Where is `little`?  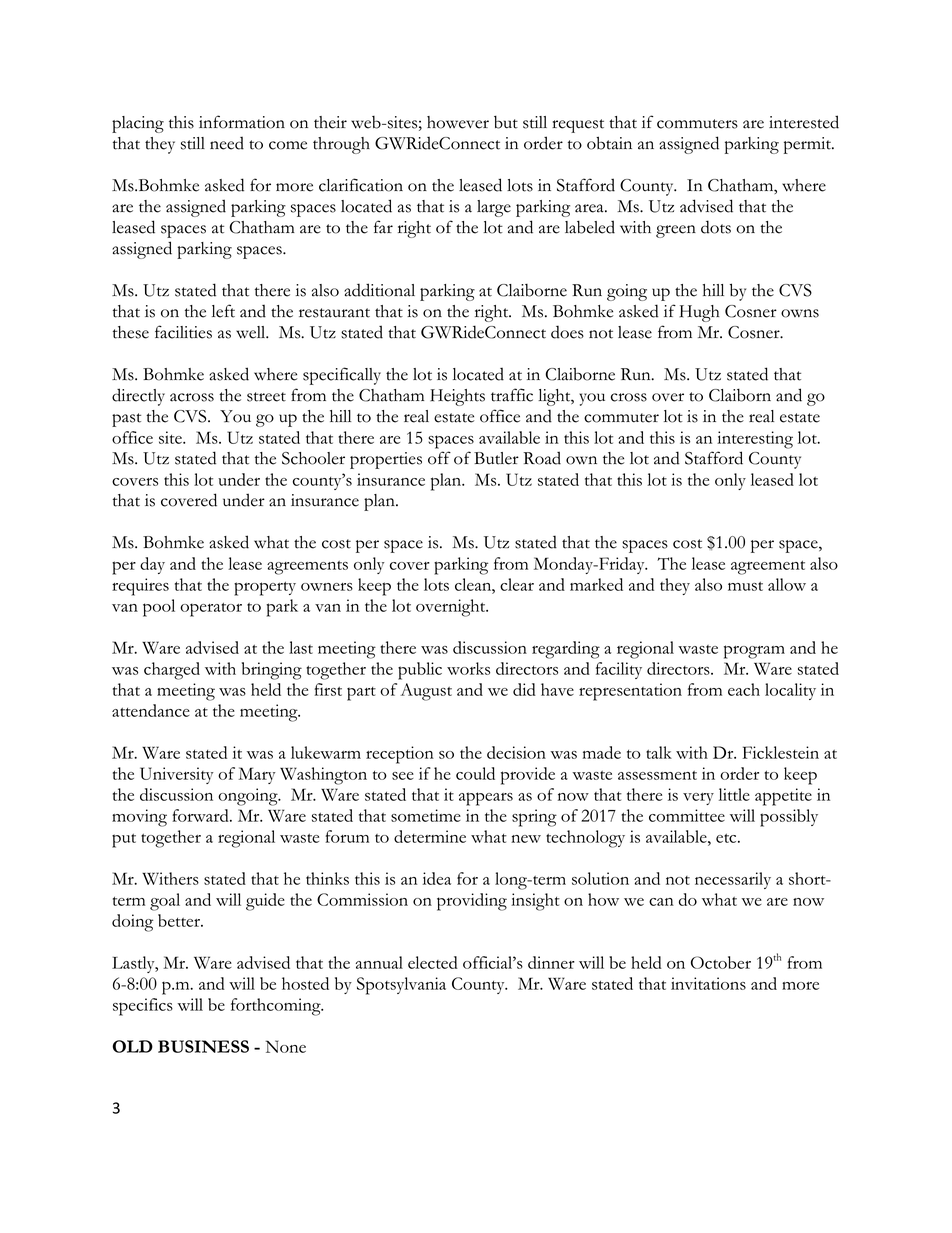
little is located at coordinates (734, 794).
